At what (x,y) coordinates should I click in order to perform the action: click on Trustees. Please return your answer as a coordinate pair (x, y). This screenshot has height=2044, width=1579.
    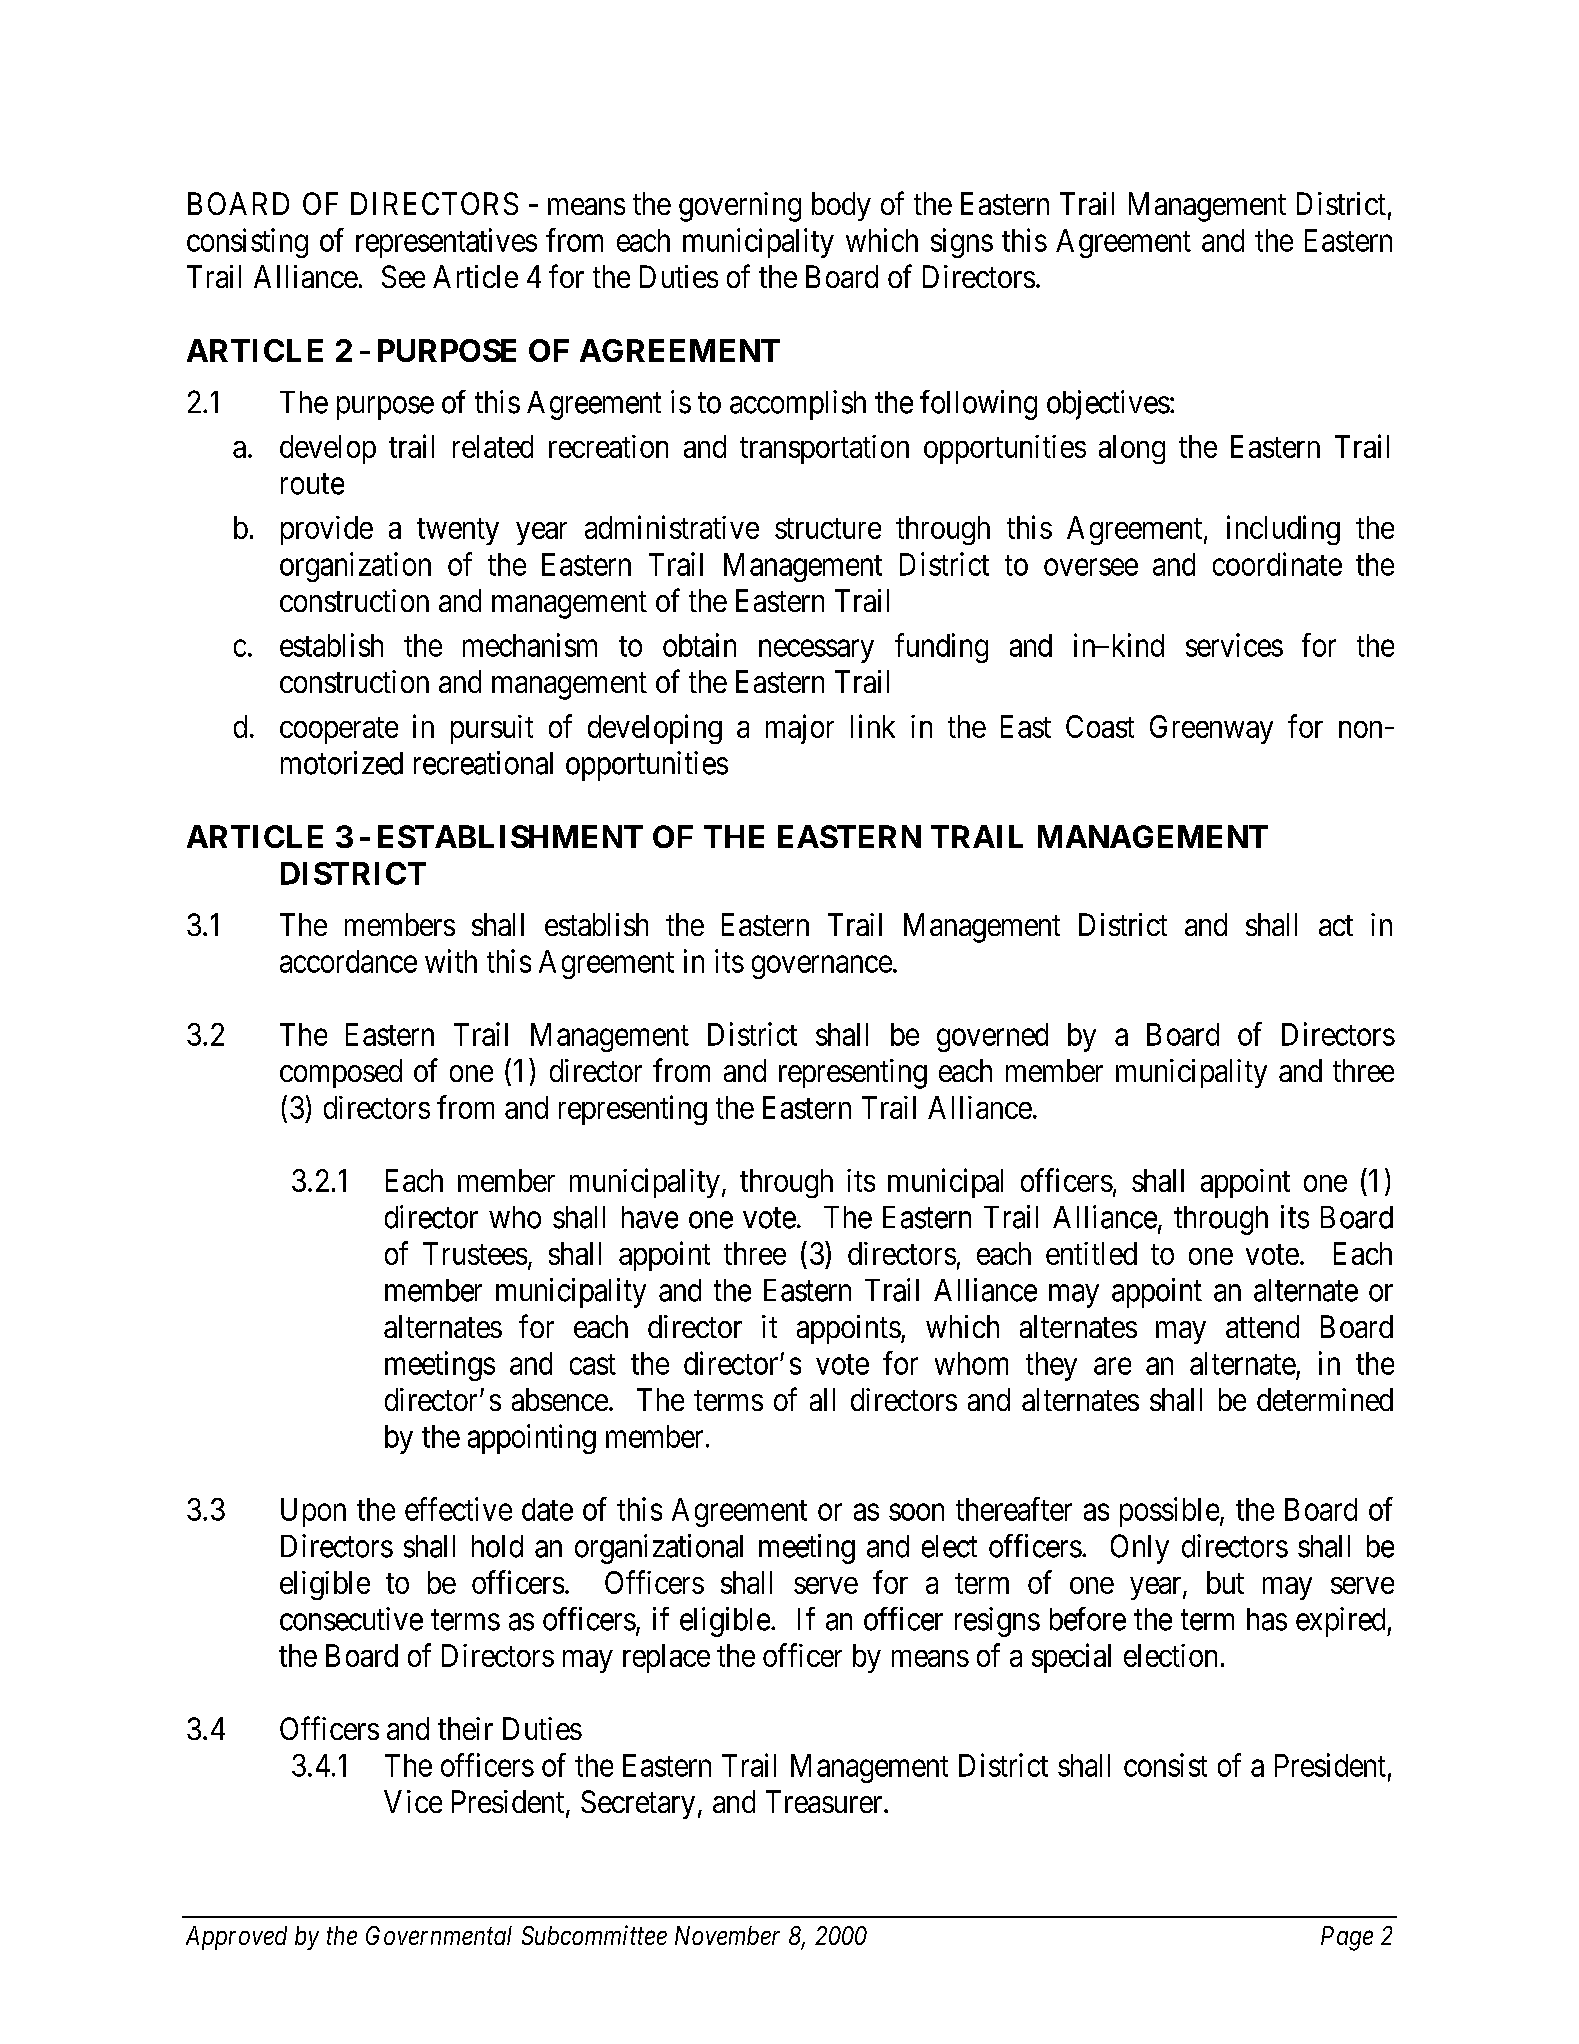
    Looking at the image, I should click on (475, 1253).
